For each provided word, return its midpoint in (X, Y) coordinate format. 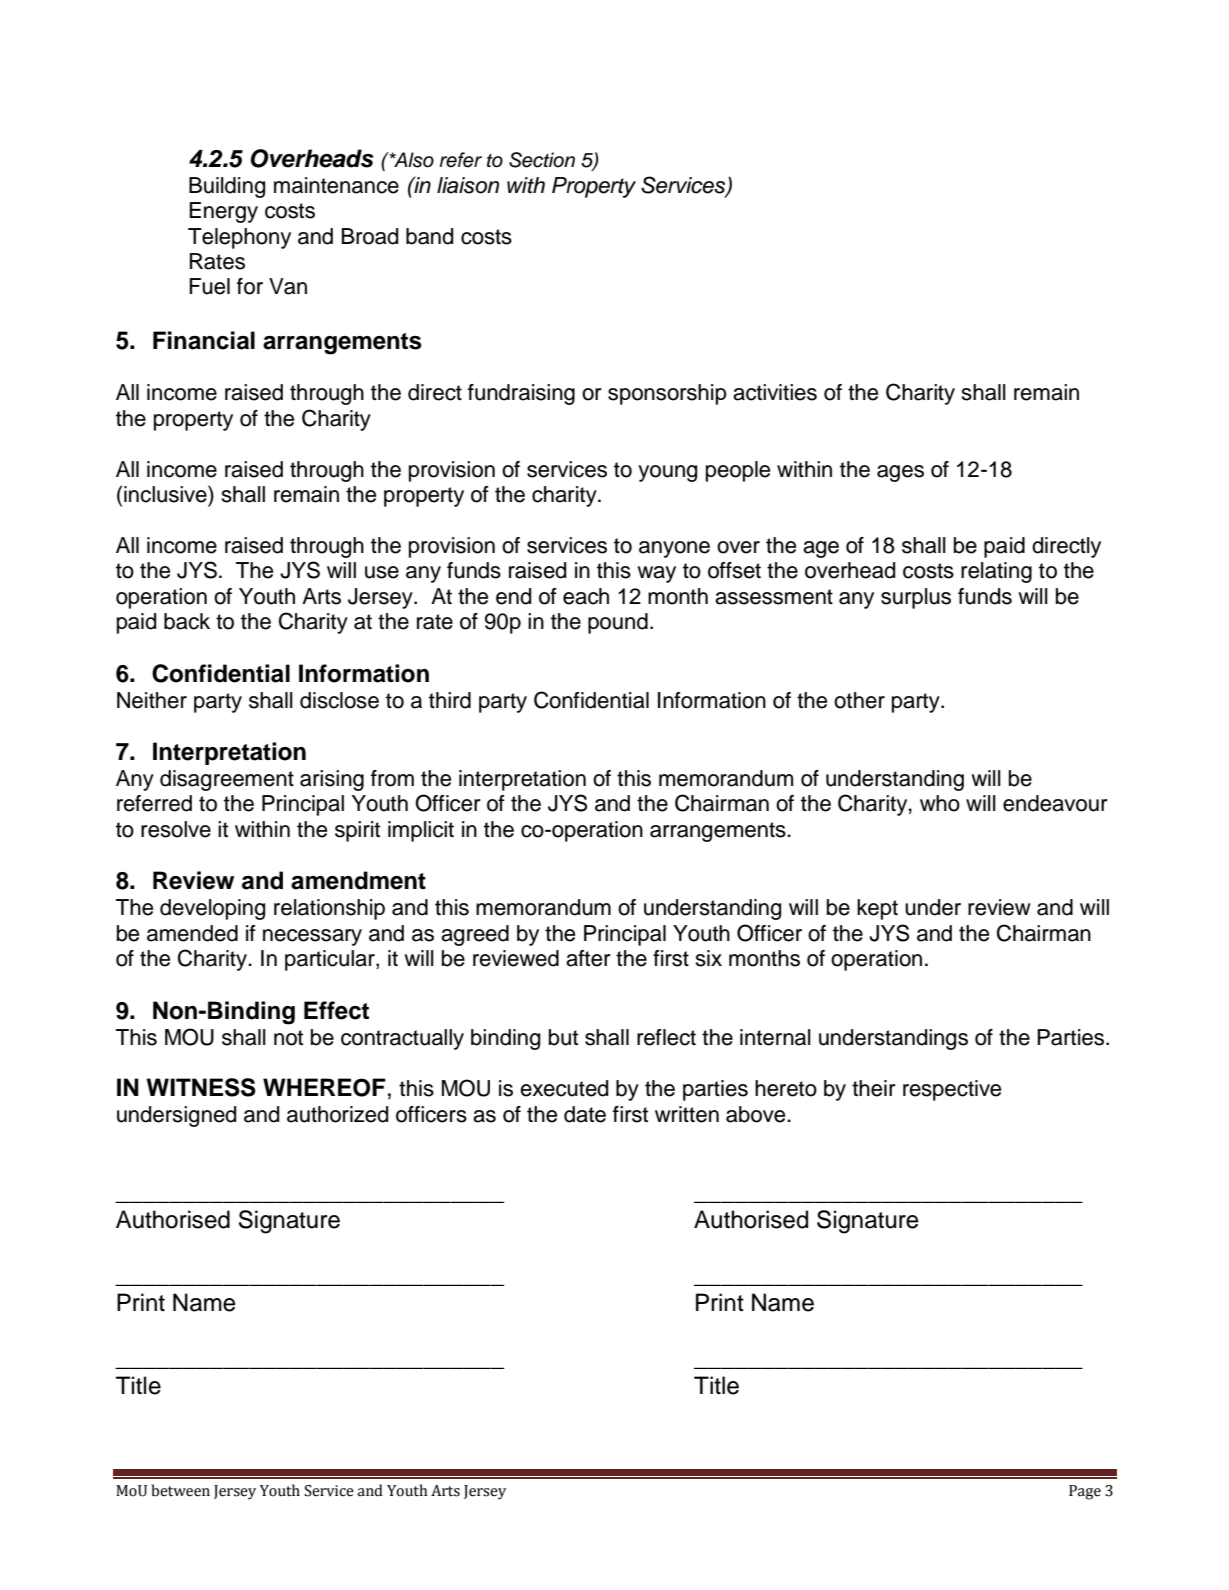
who (940, 803)
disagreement (227, 780)
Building (227, 187)
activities (775, 392)
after (588, 958)
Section (542, 160)
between (180, 1490)
